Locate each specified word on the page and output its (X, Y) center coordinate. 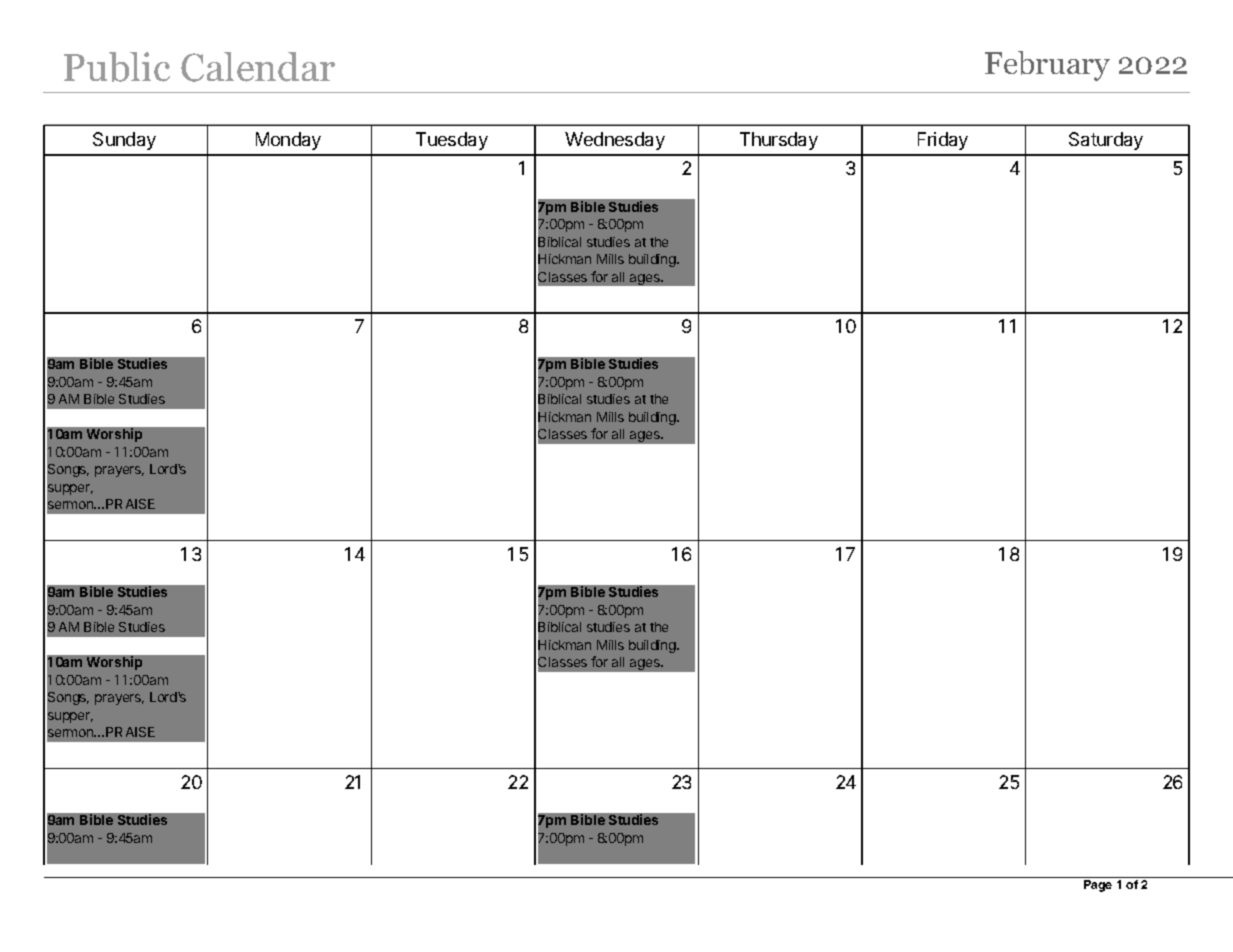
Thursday (779, 141)
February (1047, 66)
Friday (943, 141)
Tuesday (452, 141)
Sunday (124, 141)
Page (1098, 886)
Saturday (1106, 141)
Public (117, 67)
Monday (288, 141)
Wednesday (615, 141)
